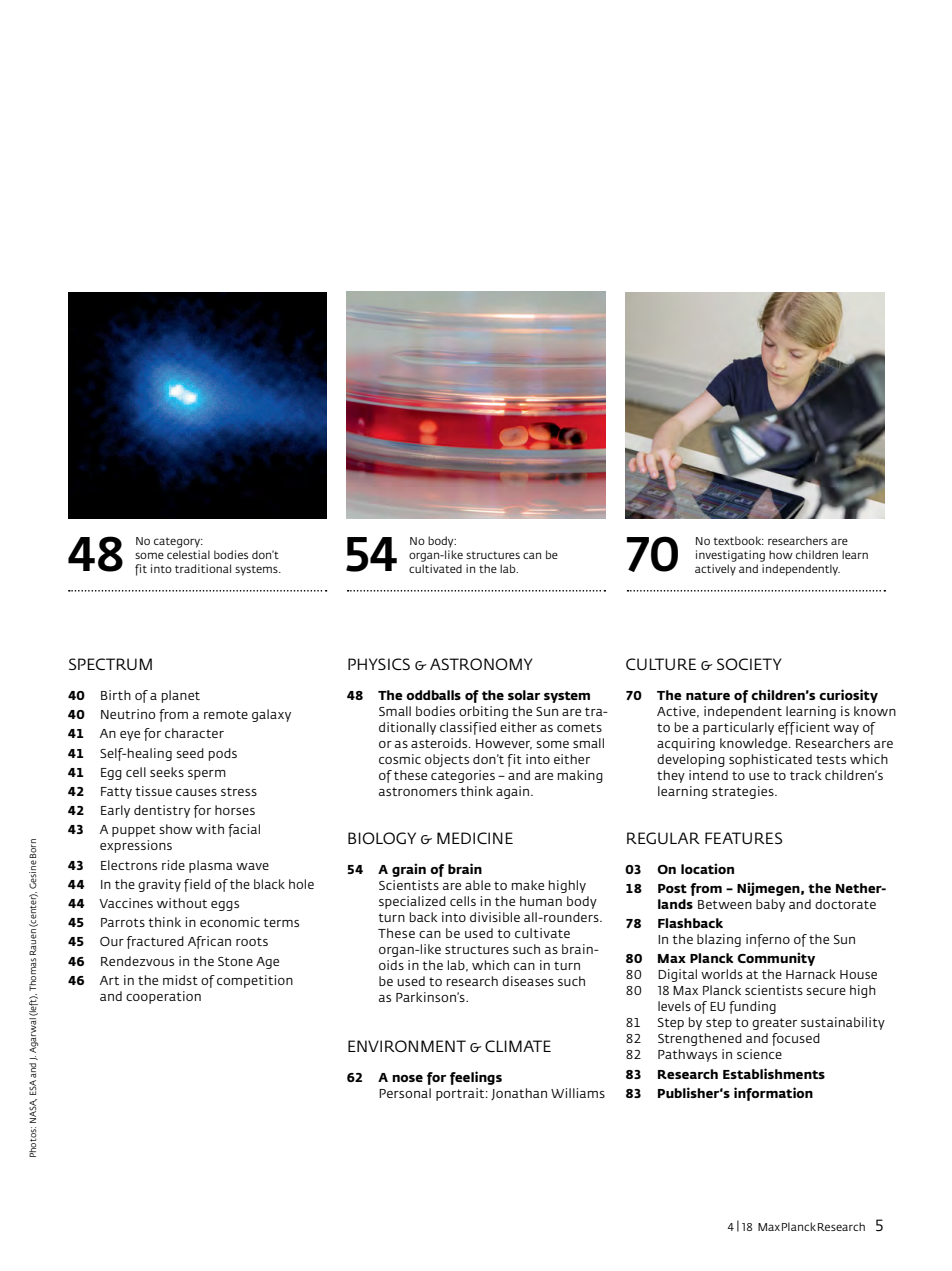 This screenshot has height=1271, width=952. What do you see at coordinates (188, 554) in the screenshot?
I see `celestial` at bounding box center [188, 554].
